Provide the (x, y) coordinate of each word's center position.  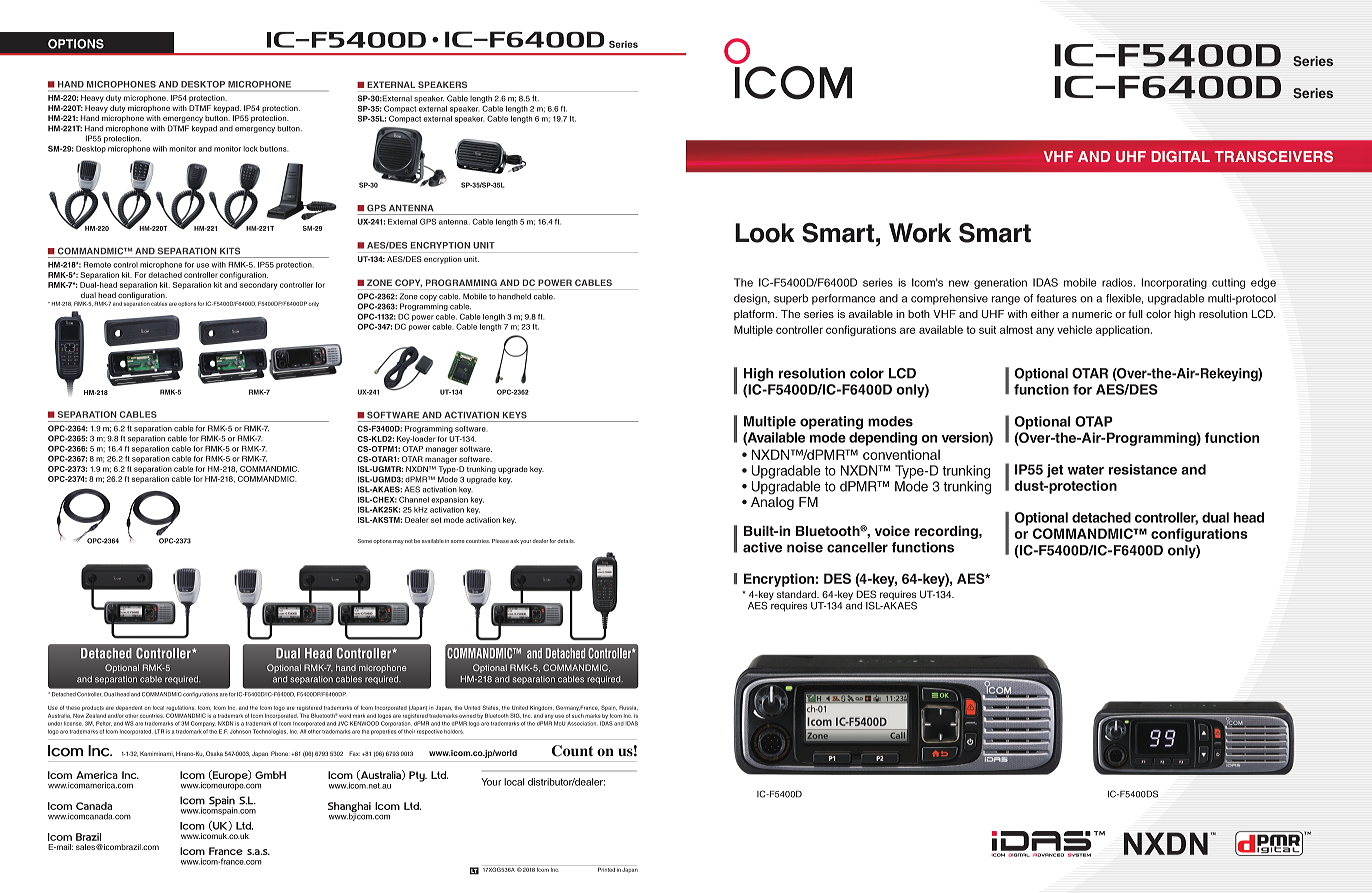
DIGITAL (1180, 156)
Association (582, 723)
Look (765, 233)
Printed (606, 868)
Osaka (214, 753)
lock (250, 149)
